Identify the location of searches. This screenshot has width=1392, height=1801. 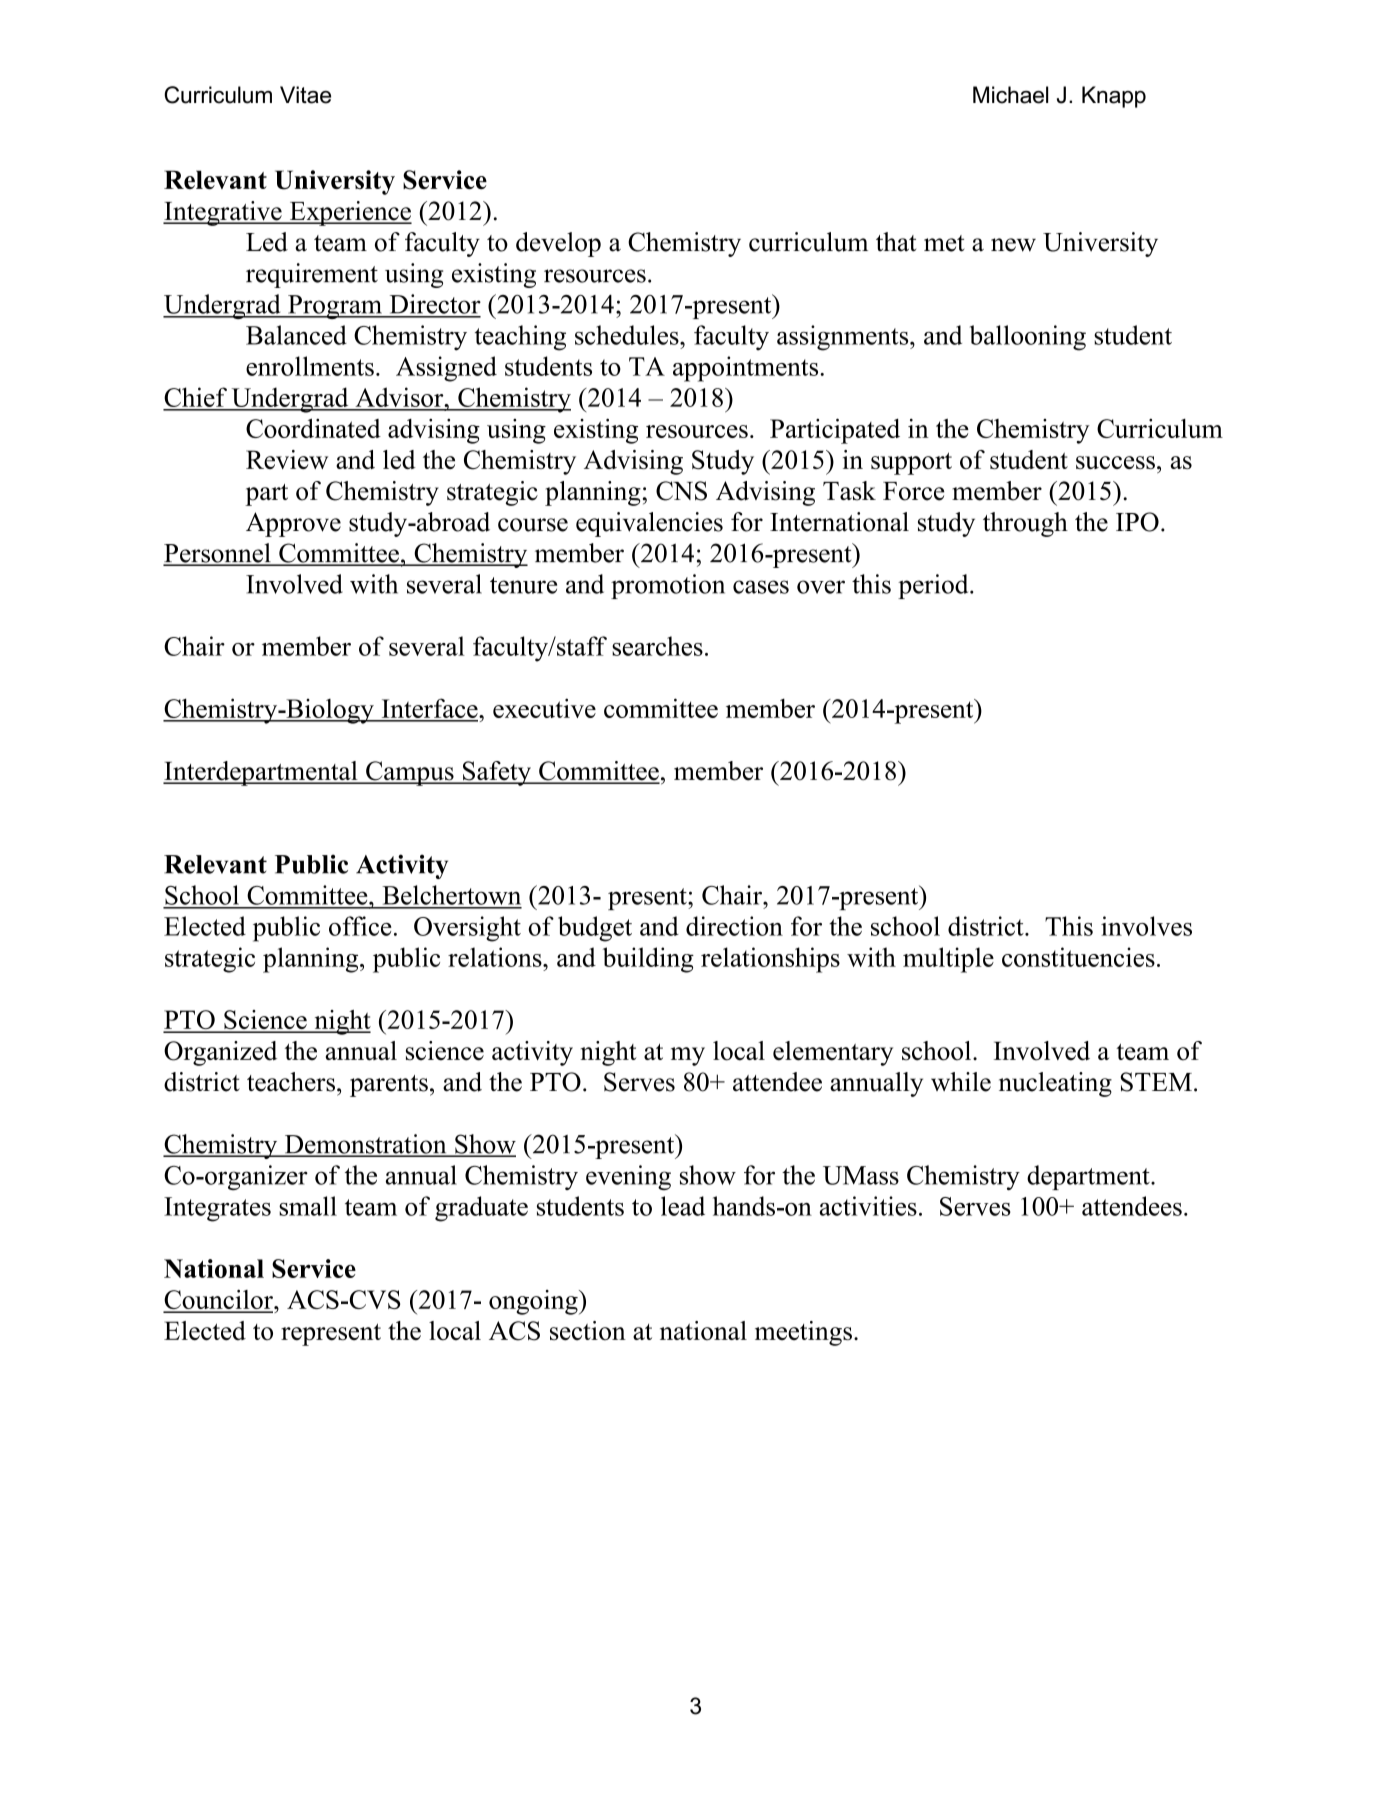
(657, 646).
